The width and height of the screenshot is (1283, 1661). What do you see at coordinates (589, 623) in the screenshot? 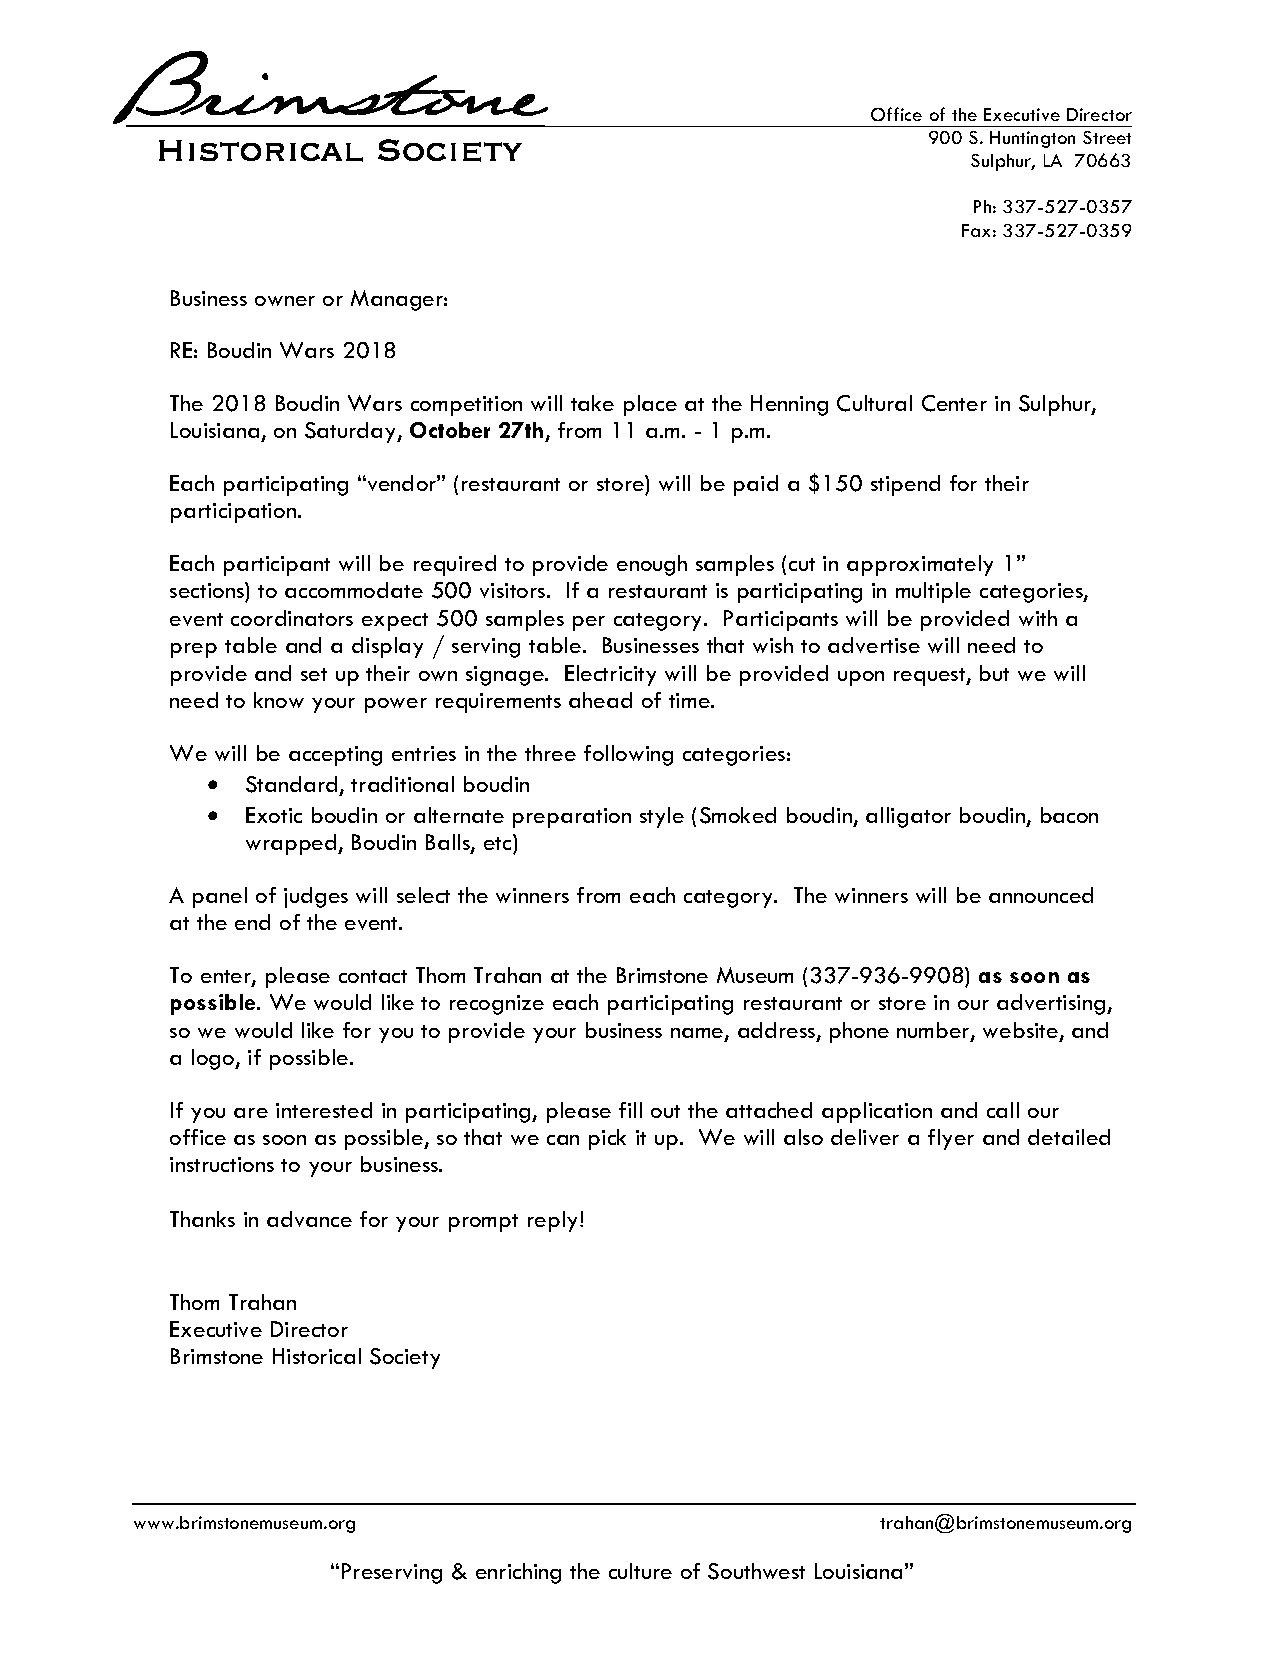
I see `per` at bounding box center [589, 623].
